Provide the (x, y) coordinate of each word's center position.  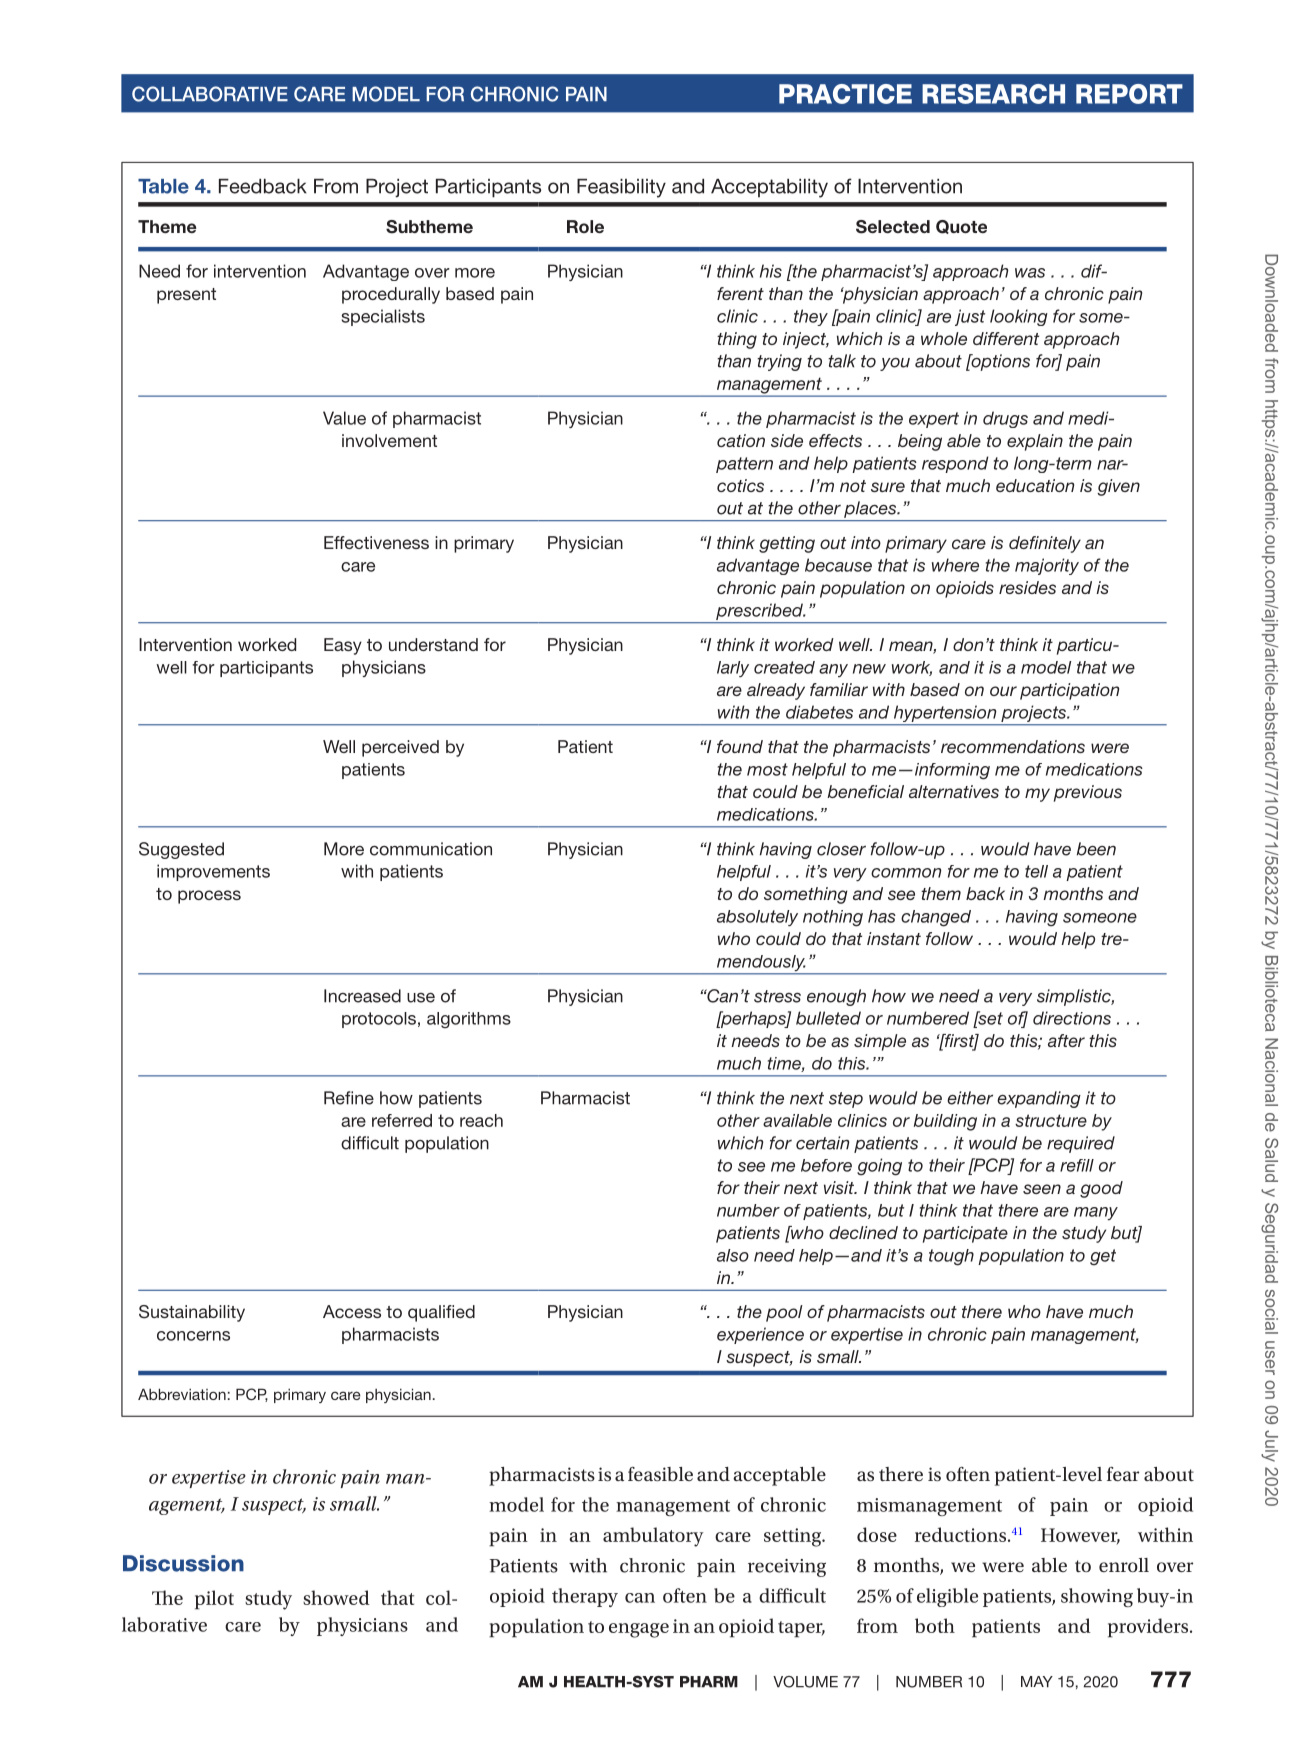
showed (336, 1597)
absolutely (757, 918)
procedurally (391, 295)
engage (639, 1630)
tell (1036, 871)
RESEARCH (993, 94)
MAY (1037, 1682)
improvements (213, 872)
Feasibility (621, 188)
